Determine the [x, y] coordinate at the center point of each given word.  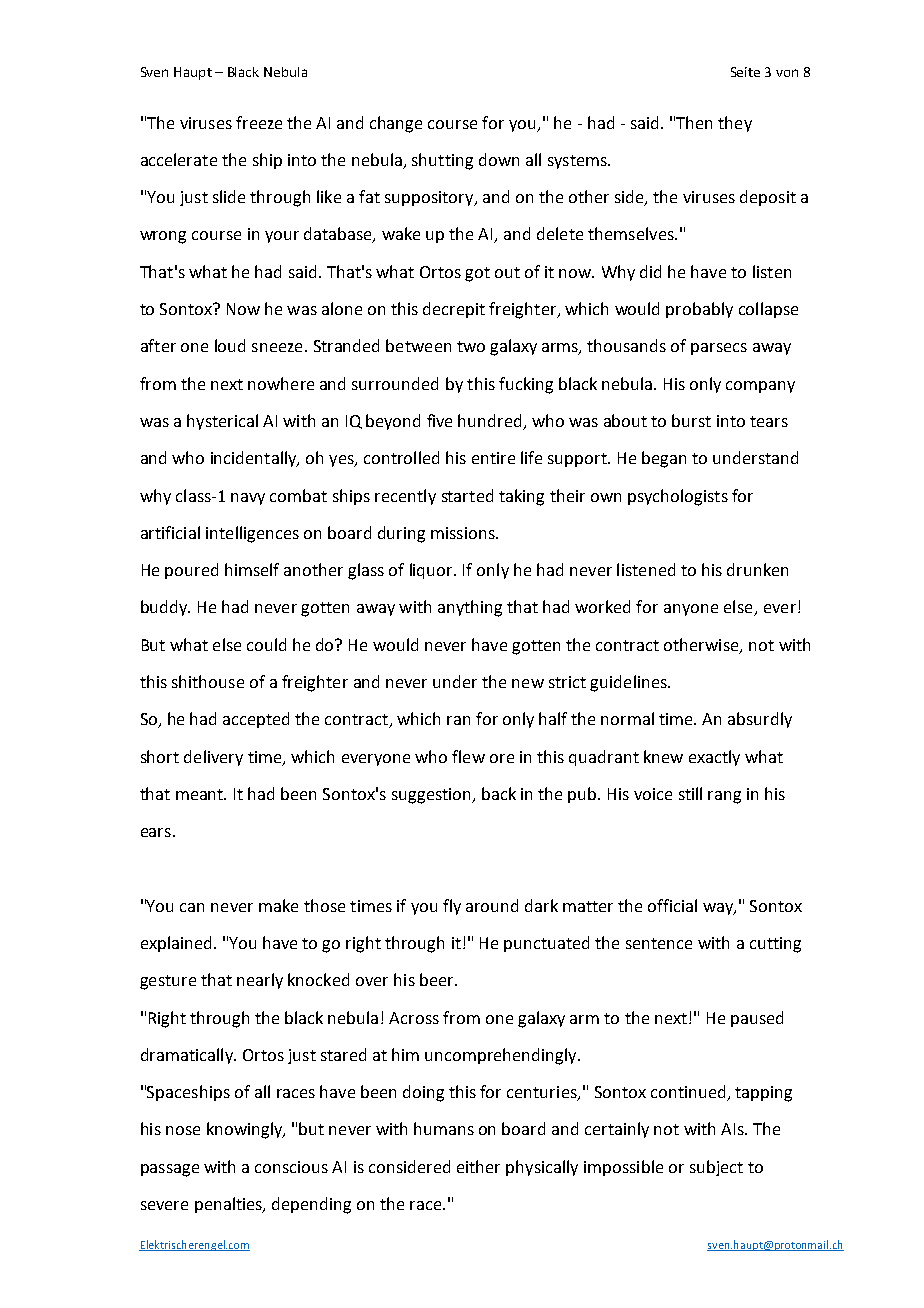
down [499, 159]
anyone [691, 610]
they [735, 124]
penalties [230, 1205]
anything [470, 608]
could [266, 644]
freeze [259, 122]
